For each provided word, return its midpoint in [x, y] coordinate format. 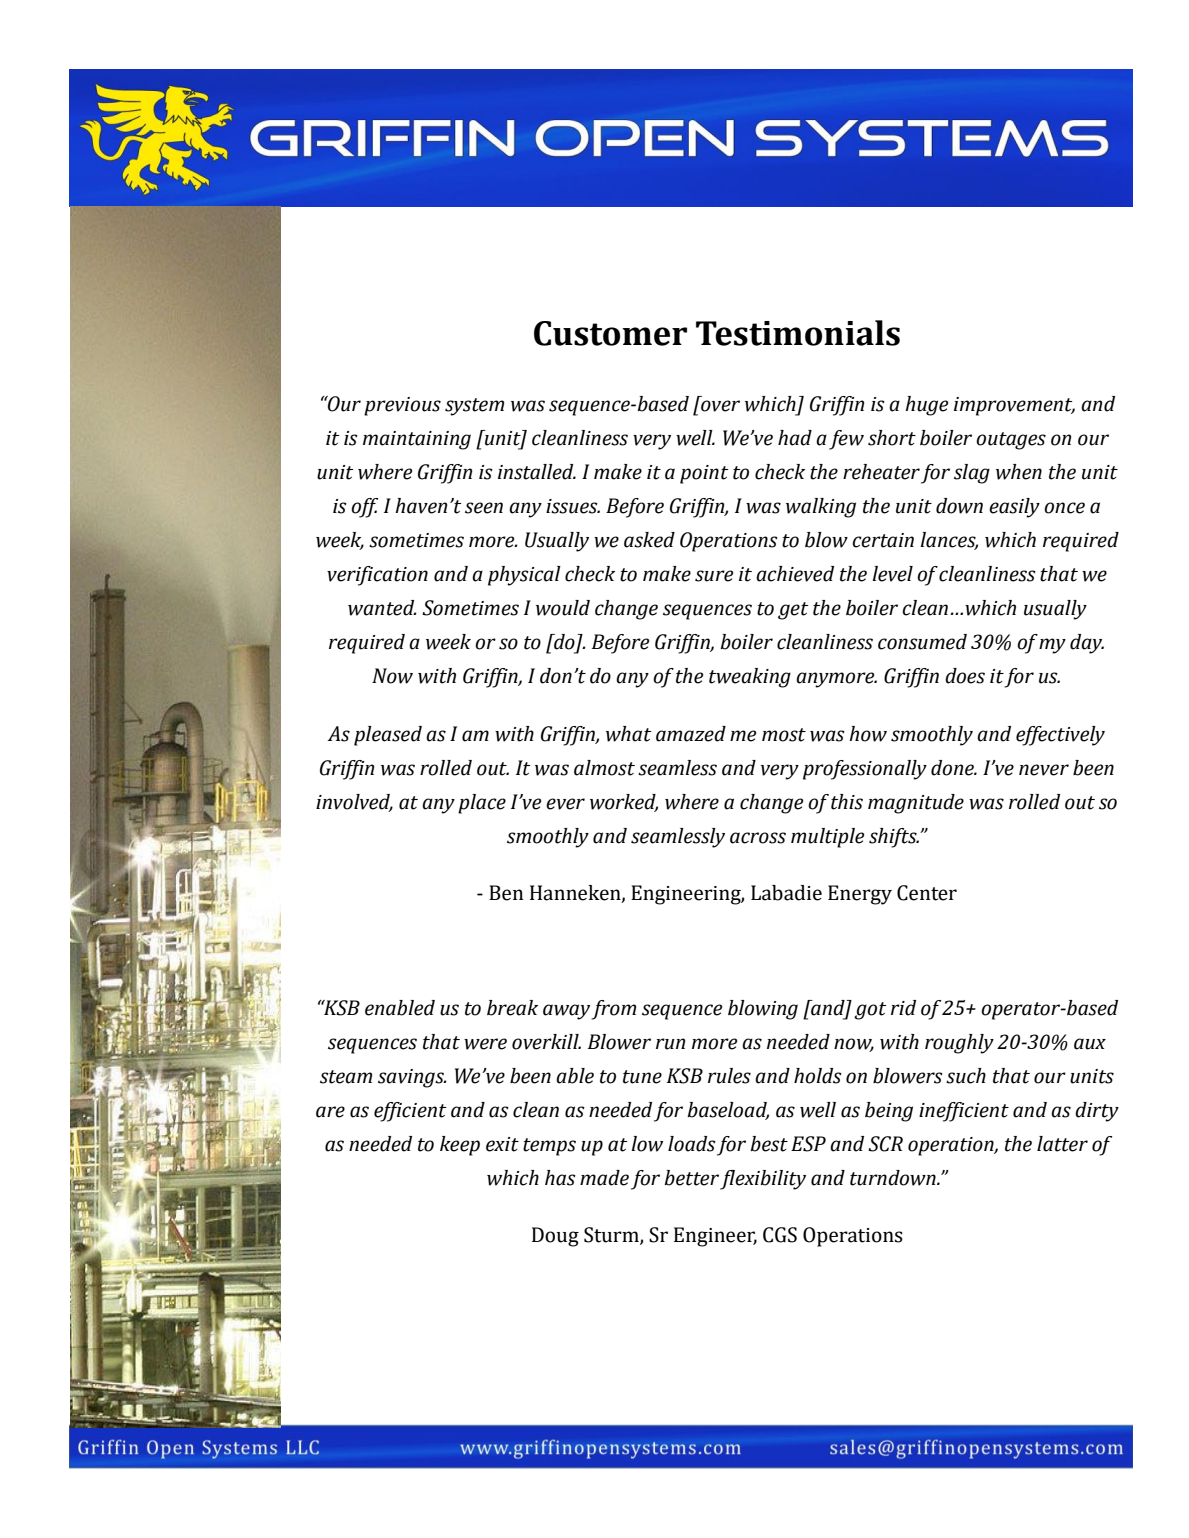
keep [460, 1146]
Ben [506, 893]
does [965, 676]
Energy [860, 895]
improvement [1014, 406]
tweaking [750, 678]
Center [927, 893]
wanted [382, 608]
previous [402, 406]
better [691, 1178]
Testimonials [798, 333]
